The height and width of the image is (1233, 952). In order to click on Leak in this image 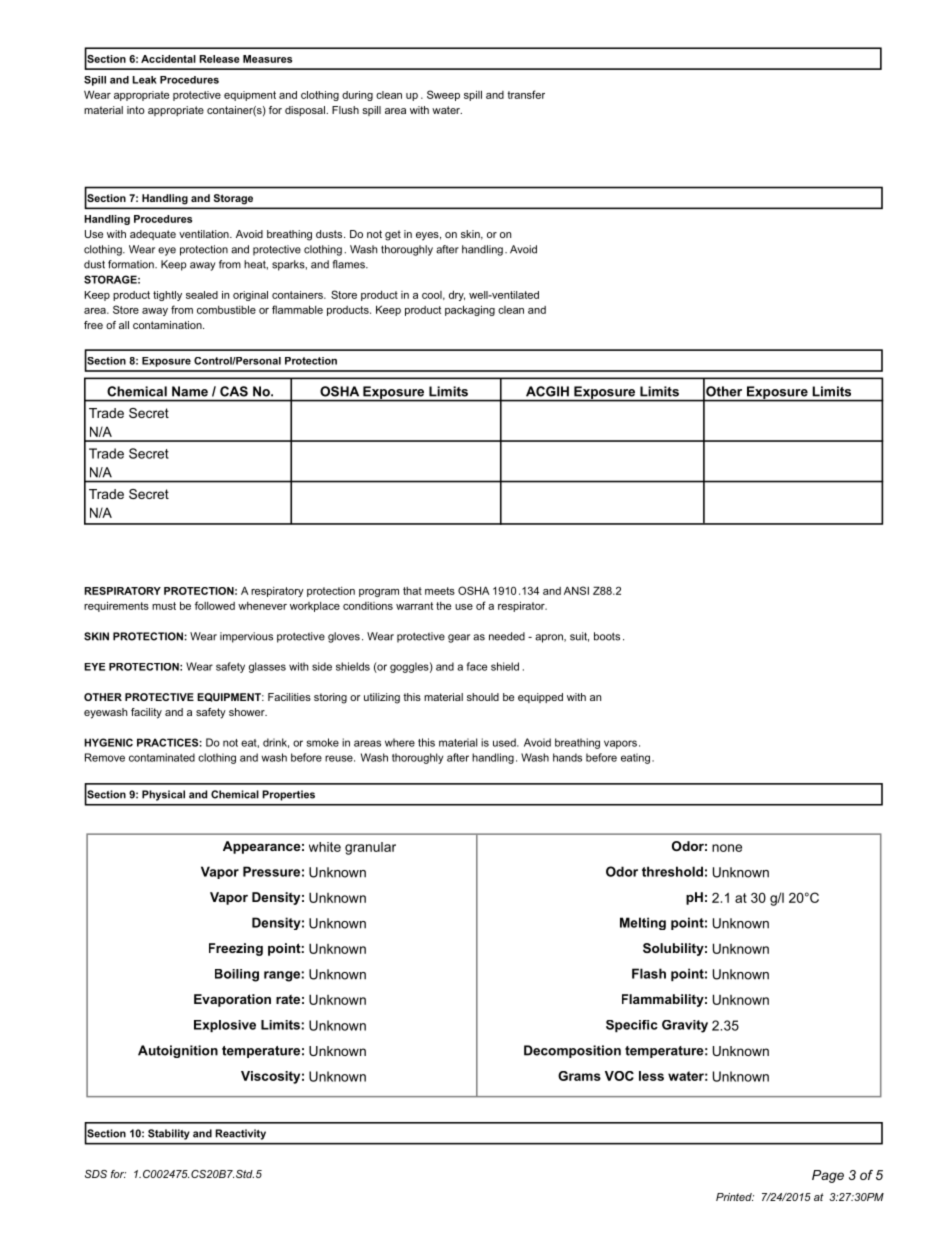, I will do `click(145, 80)`.
